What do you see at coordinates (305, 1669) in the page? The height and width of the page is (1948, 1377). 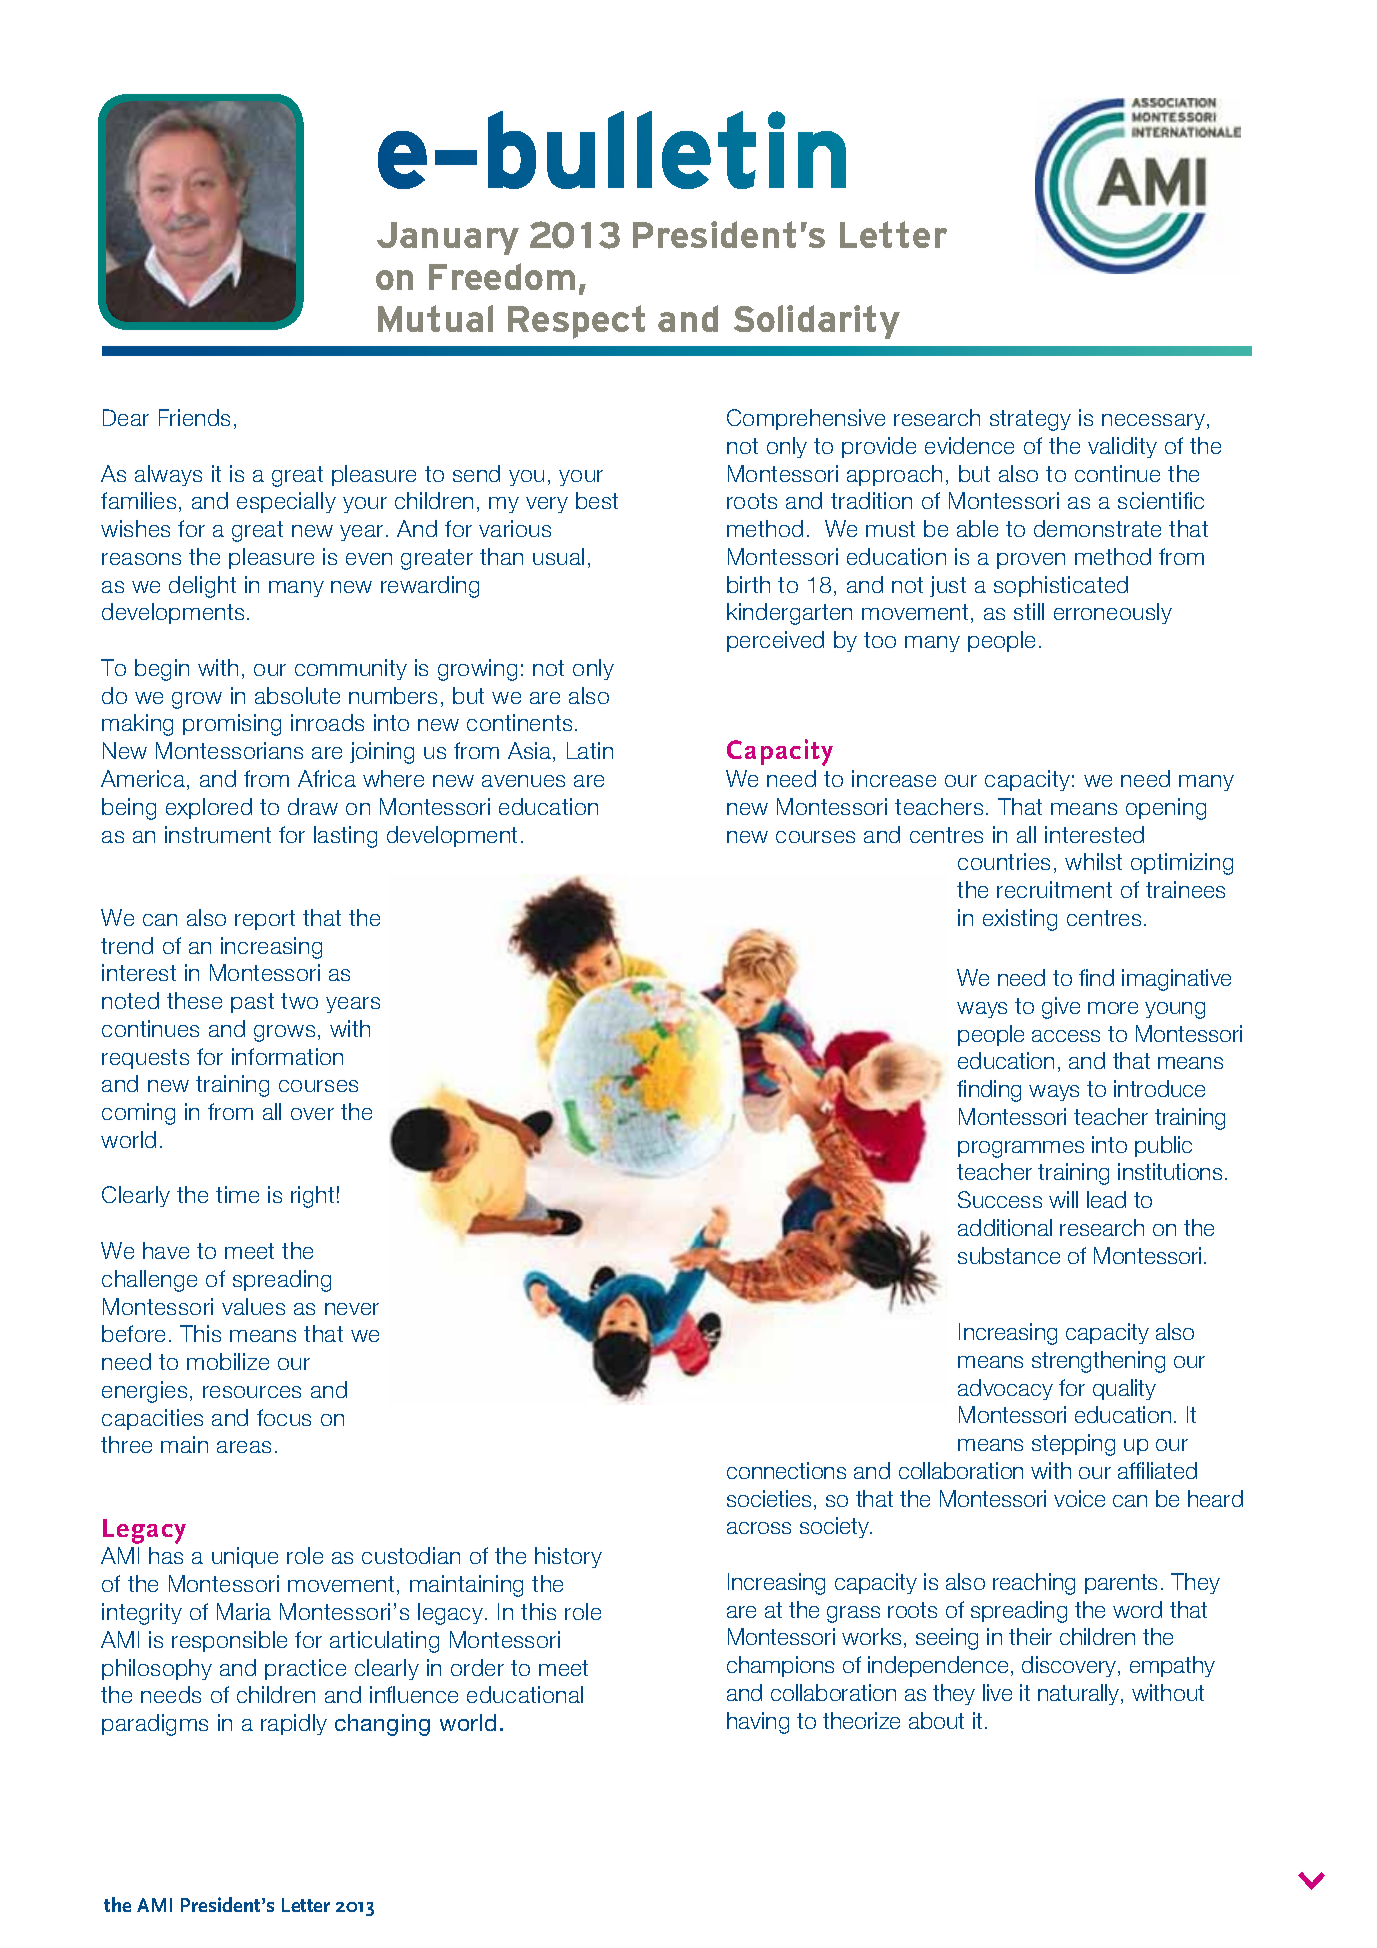 I see `practice` at bounding box center [305, 1669].
